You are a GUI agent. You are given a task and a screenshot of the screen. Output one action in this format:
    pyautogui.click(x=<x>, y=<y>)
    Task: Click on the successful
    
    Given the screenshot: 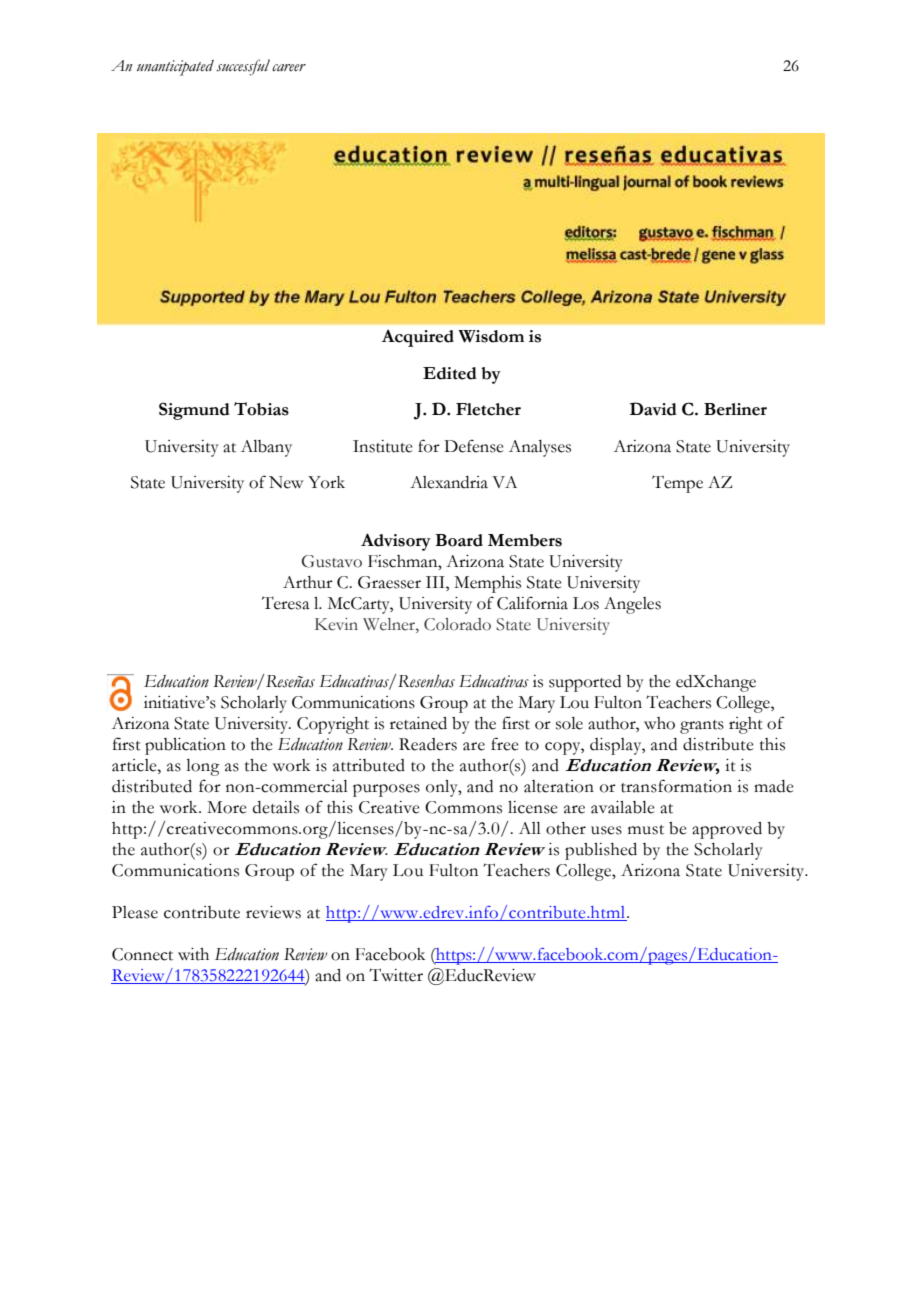 What is the action you would take?
    pyautogui.click(x=243, y=67)
